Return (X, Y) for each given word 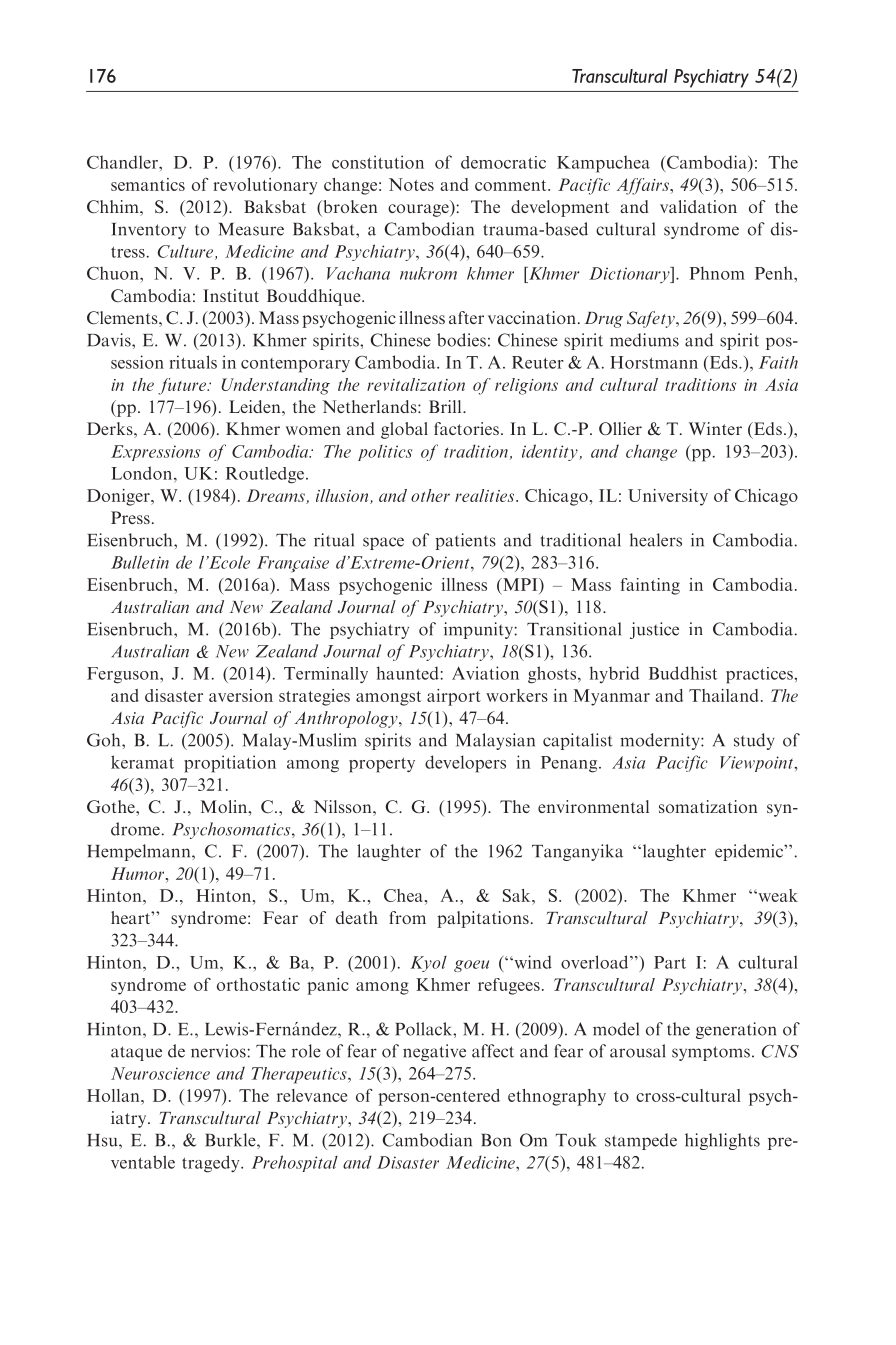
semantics (148, 184)
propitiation (230, 764)
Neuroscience (160, 1073)
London (143, 473)
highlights (722, 1141)
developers (465, 764)
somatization (708, 806)
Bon (496, 1140)
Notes (411, 184)
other (430, 495)
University (668, 497)
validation (698, 206)
